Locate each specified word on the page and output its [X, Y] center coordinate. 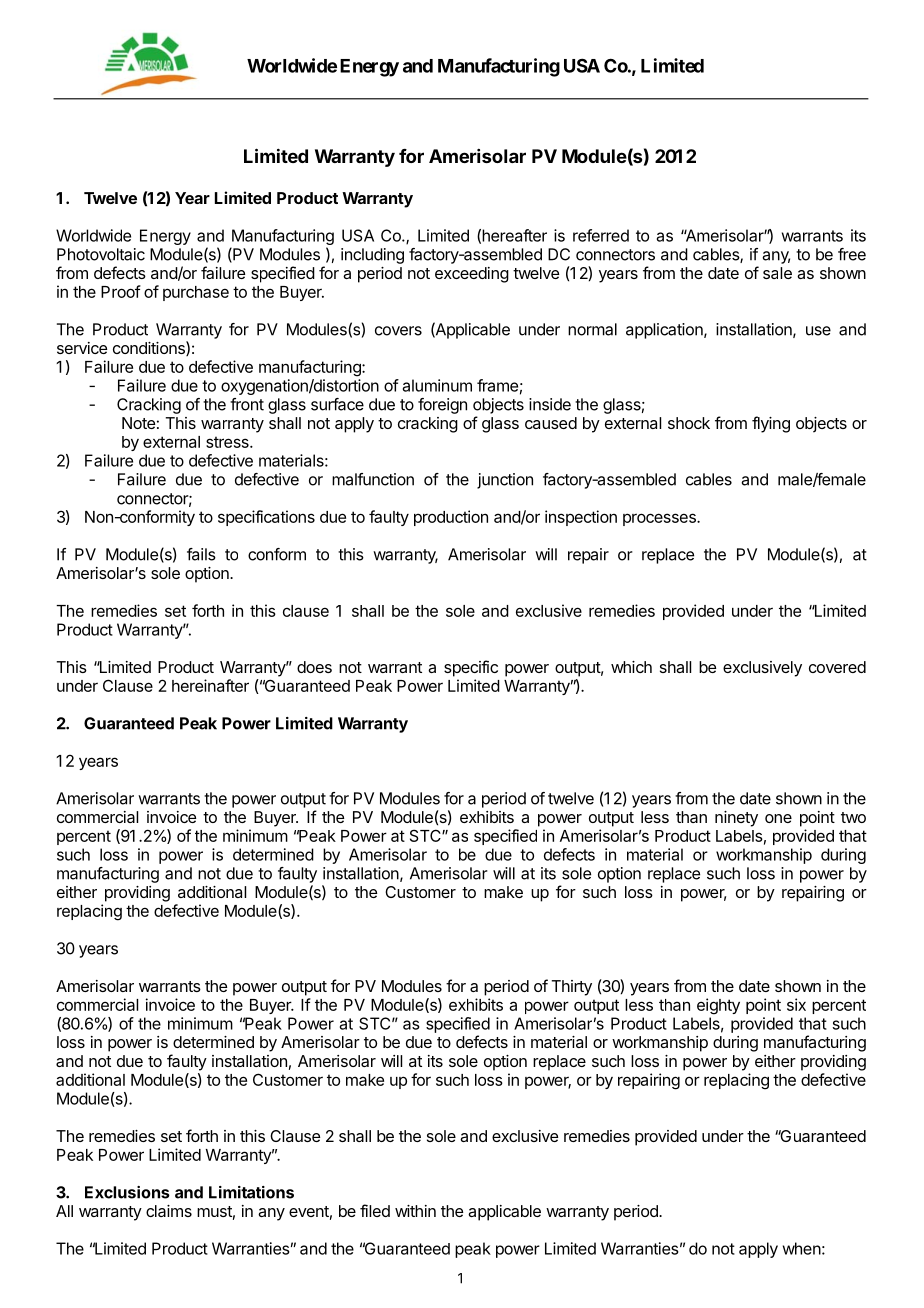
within [415, 1211]
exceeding [472, 275]
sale [777, 273]
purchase [196, 293]
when [802, 1248]
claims [169, 1211]
